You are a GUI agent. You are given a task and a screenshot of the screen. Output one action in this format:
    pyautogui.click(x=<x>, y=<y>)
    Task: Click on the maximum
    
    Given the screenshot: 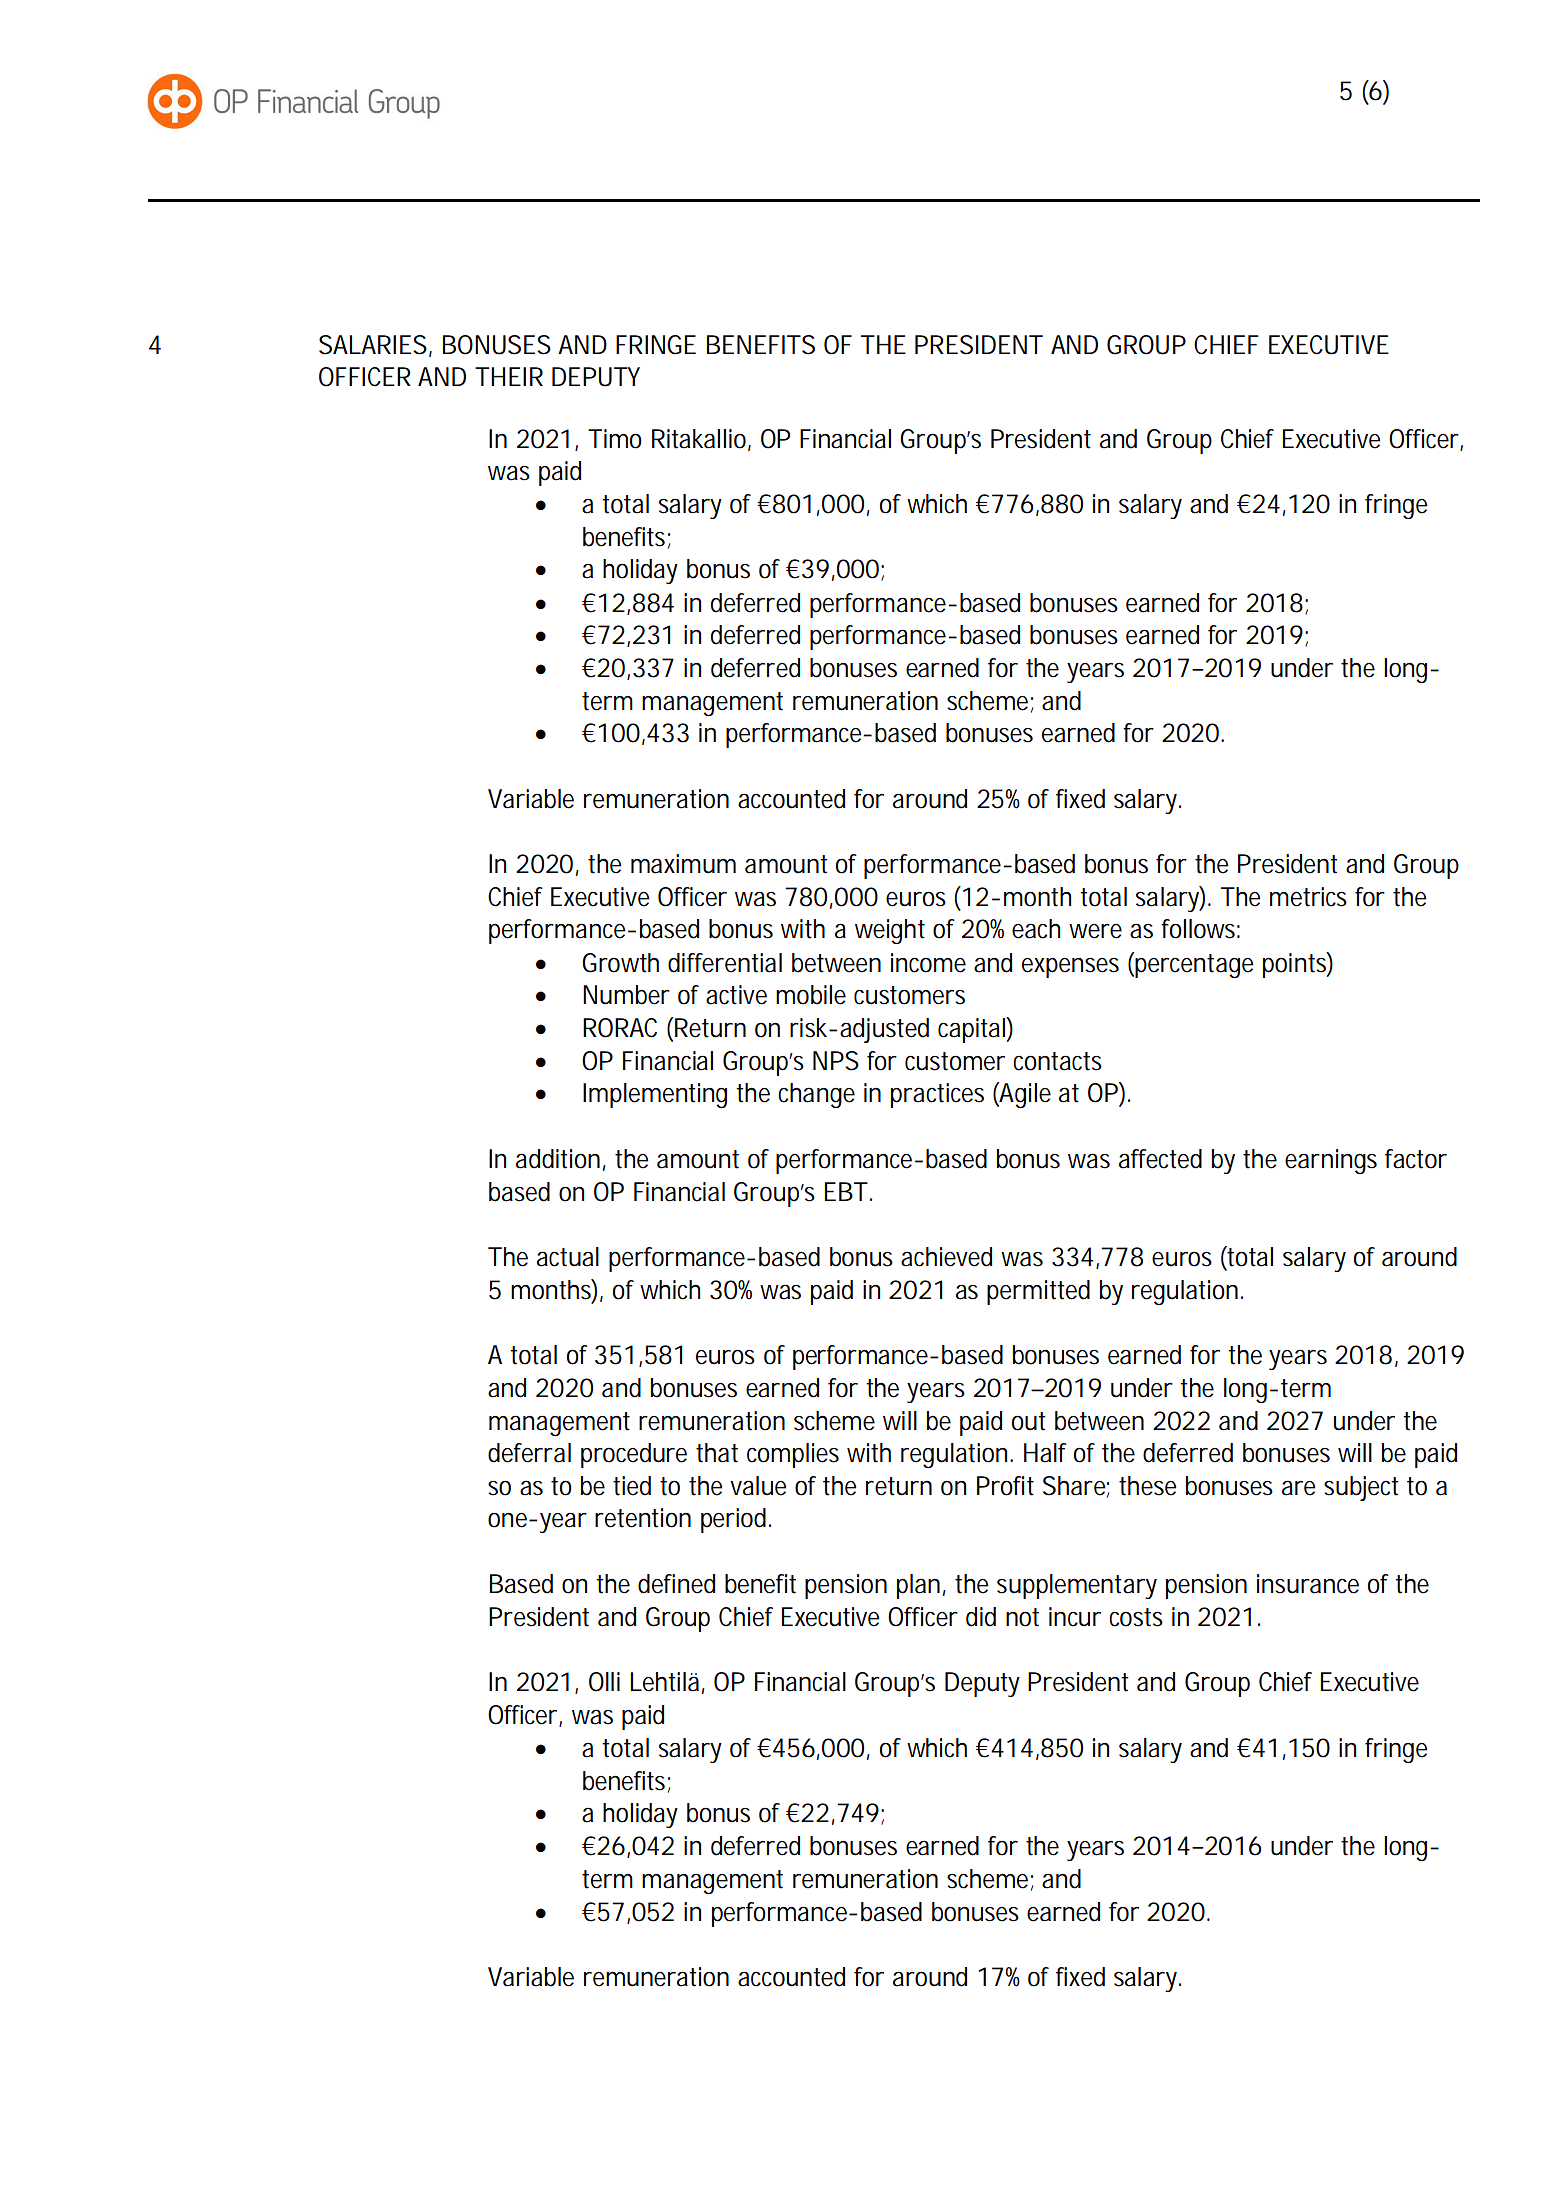 What is the action you would take?
    pyautogui.click(x=683, y=864)
